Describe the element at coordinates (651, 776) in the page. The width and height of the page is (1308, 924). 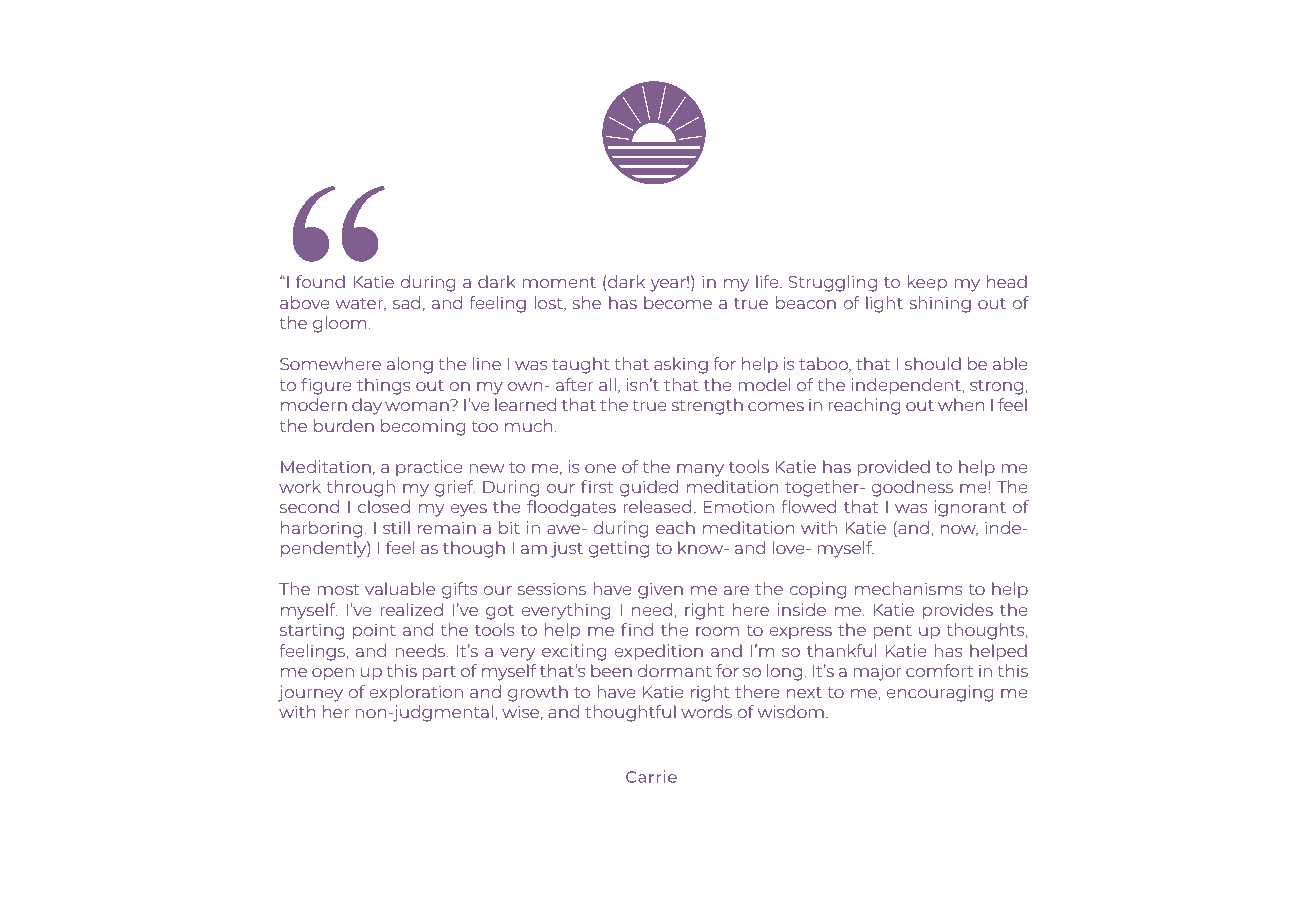
I see `Carrie` at that location.
